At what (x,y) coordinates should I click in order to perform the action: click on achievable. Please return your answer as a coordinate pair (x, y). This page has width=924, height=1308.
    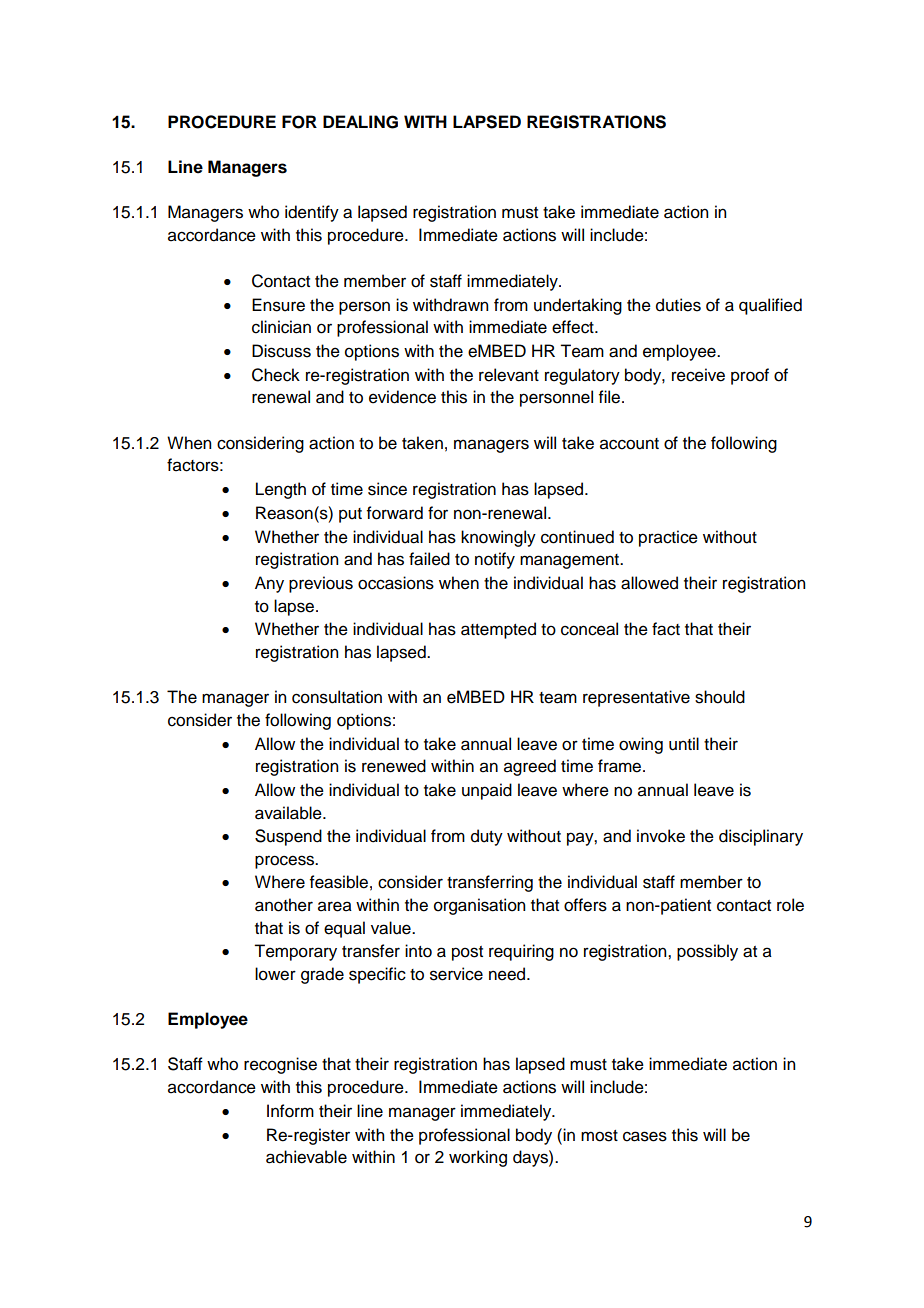
    Looking at the image, I should click on (306, 1157).
